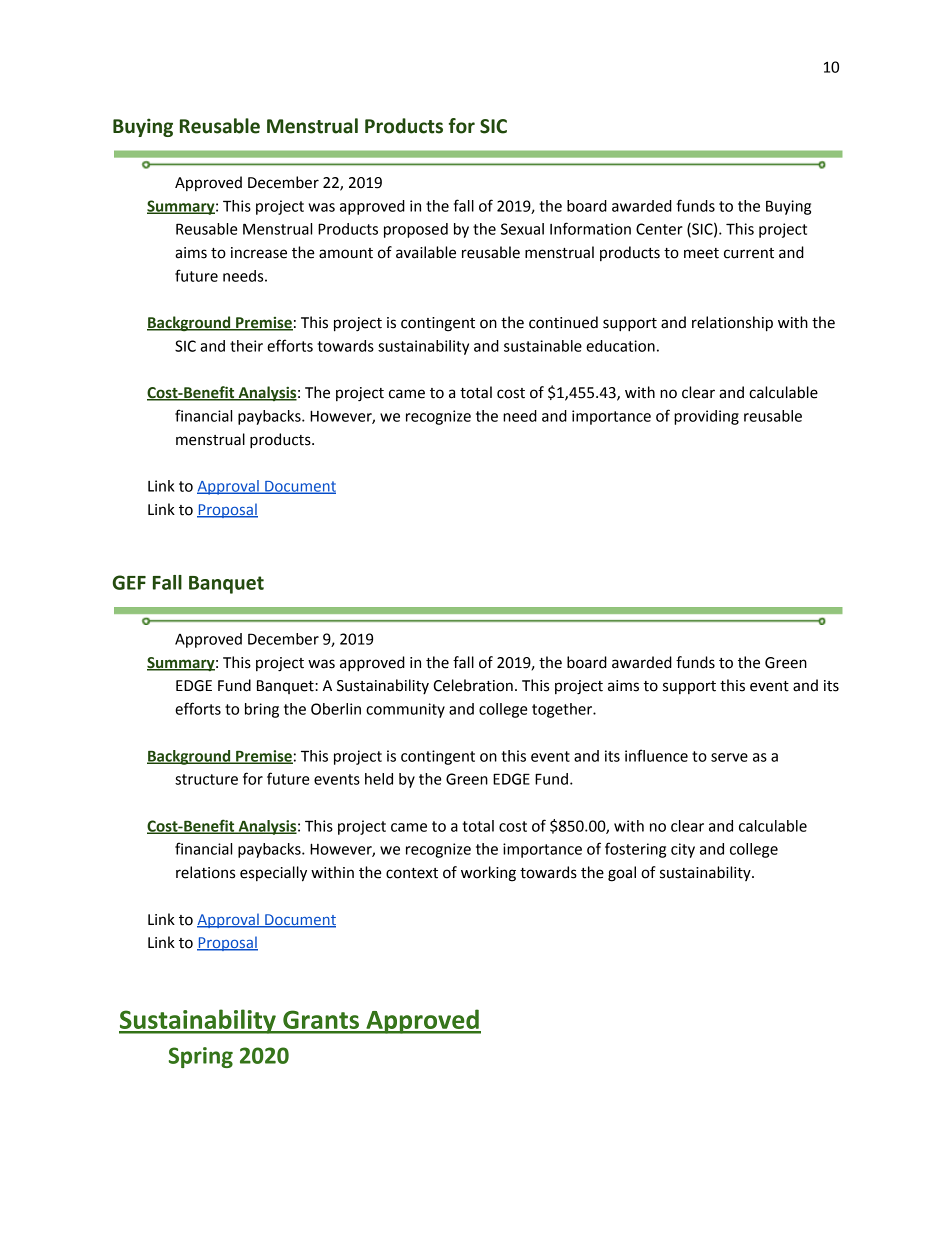  Describe the element at coordinates (246, 346) in the page. I see `their` at that location.
